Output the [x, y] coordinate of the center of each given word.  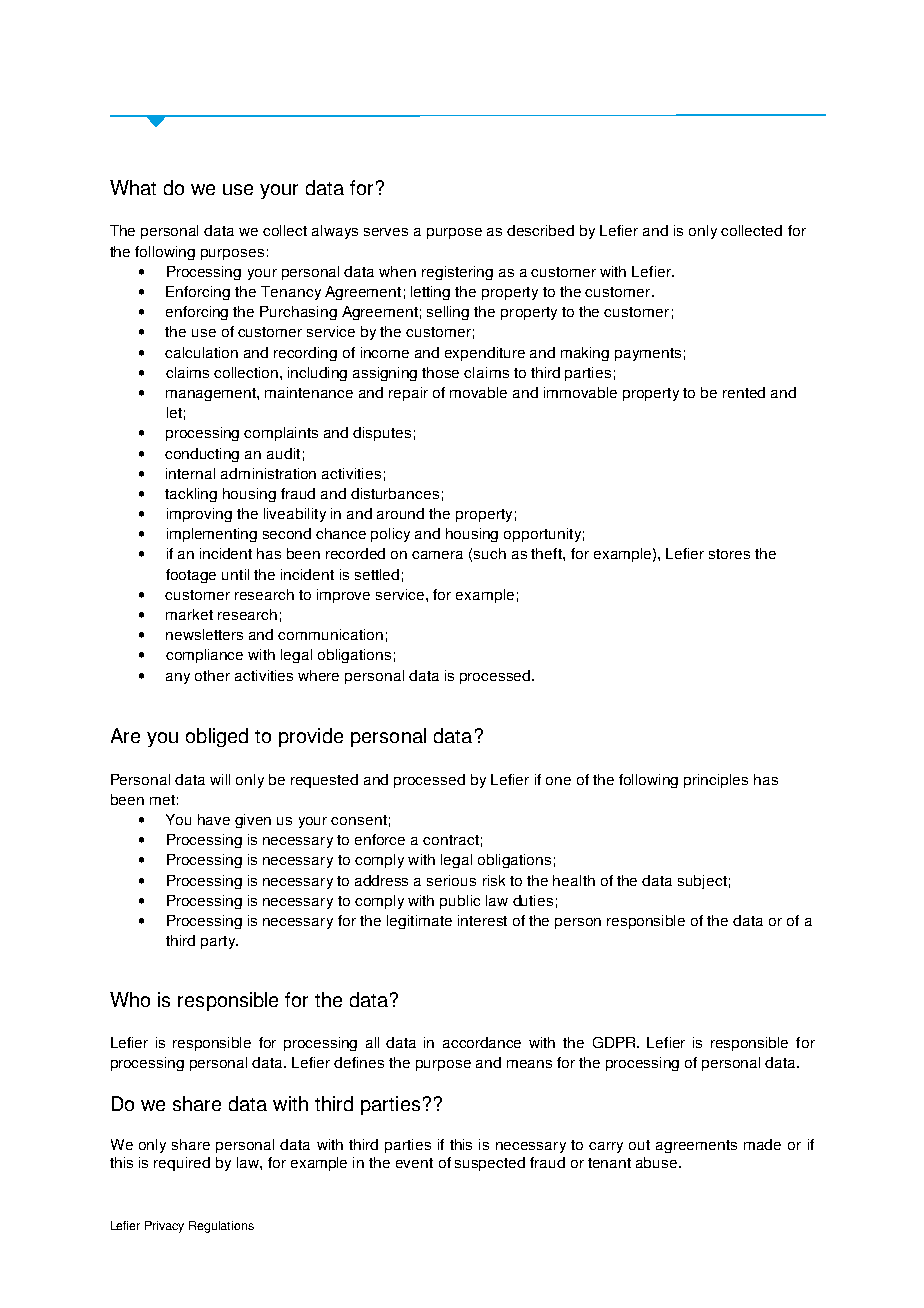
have [214, 819]
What [133, 187]
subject [702, 882]
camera [437, 555]
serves [386, 232]
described [540, 230]
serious [451, 880]
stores [729, 554]
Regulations [221, 1227]
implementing [212, 535]
